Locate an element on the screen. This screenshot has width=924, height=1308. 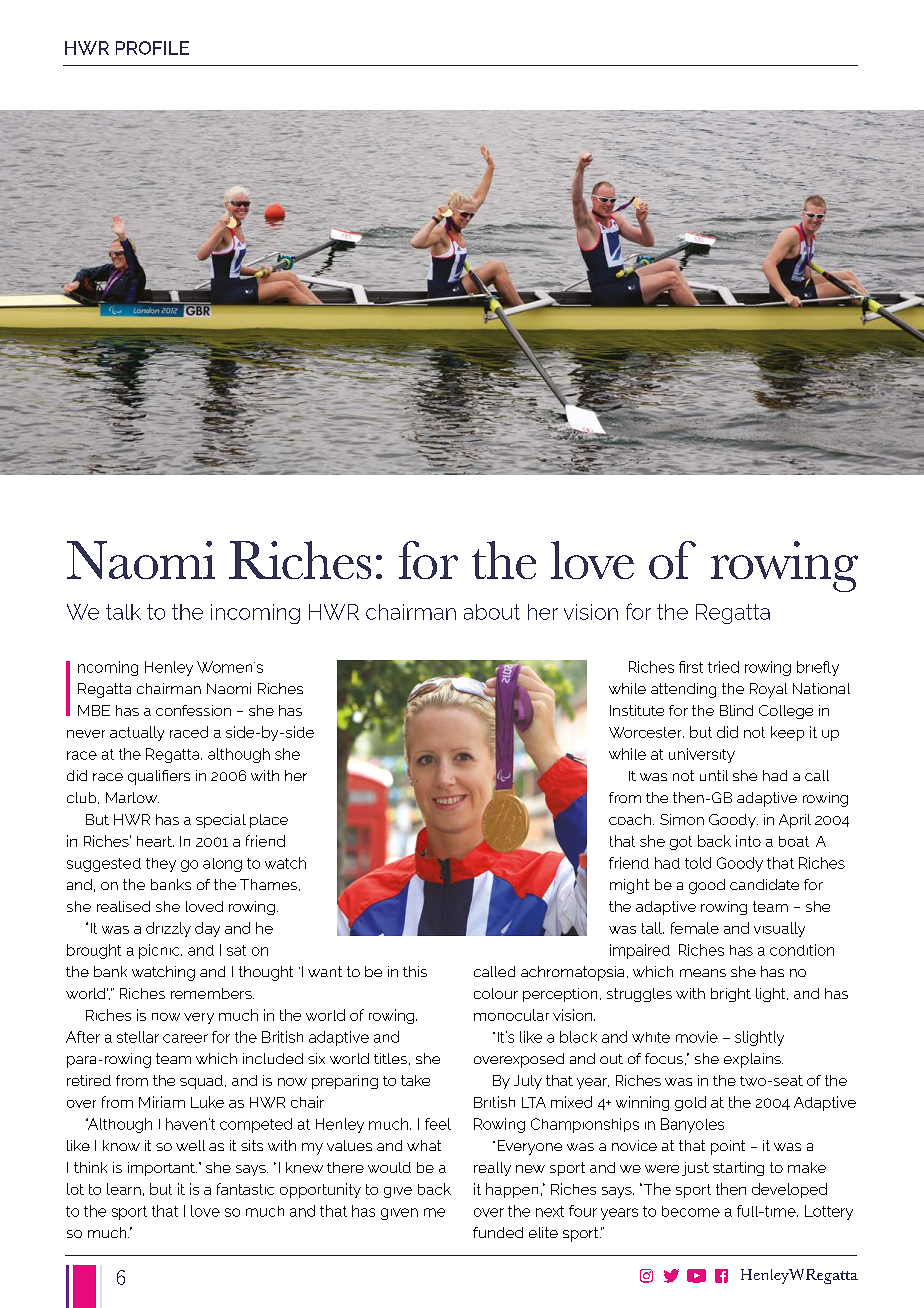
coach is located at coordinates (630, 819).
